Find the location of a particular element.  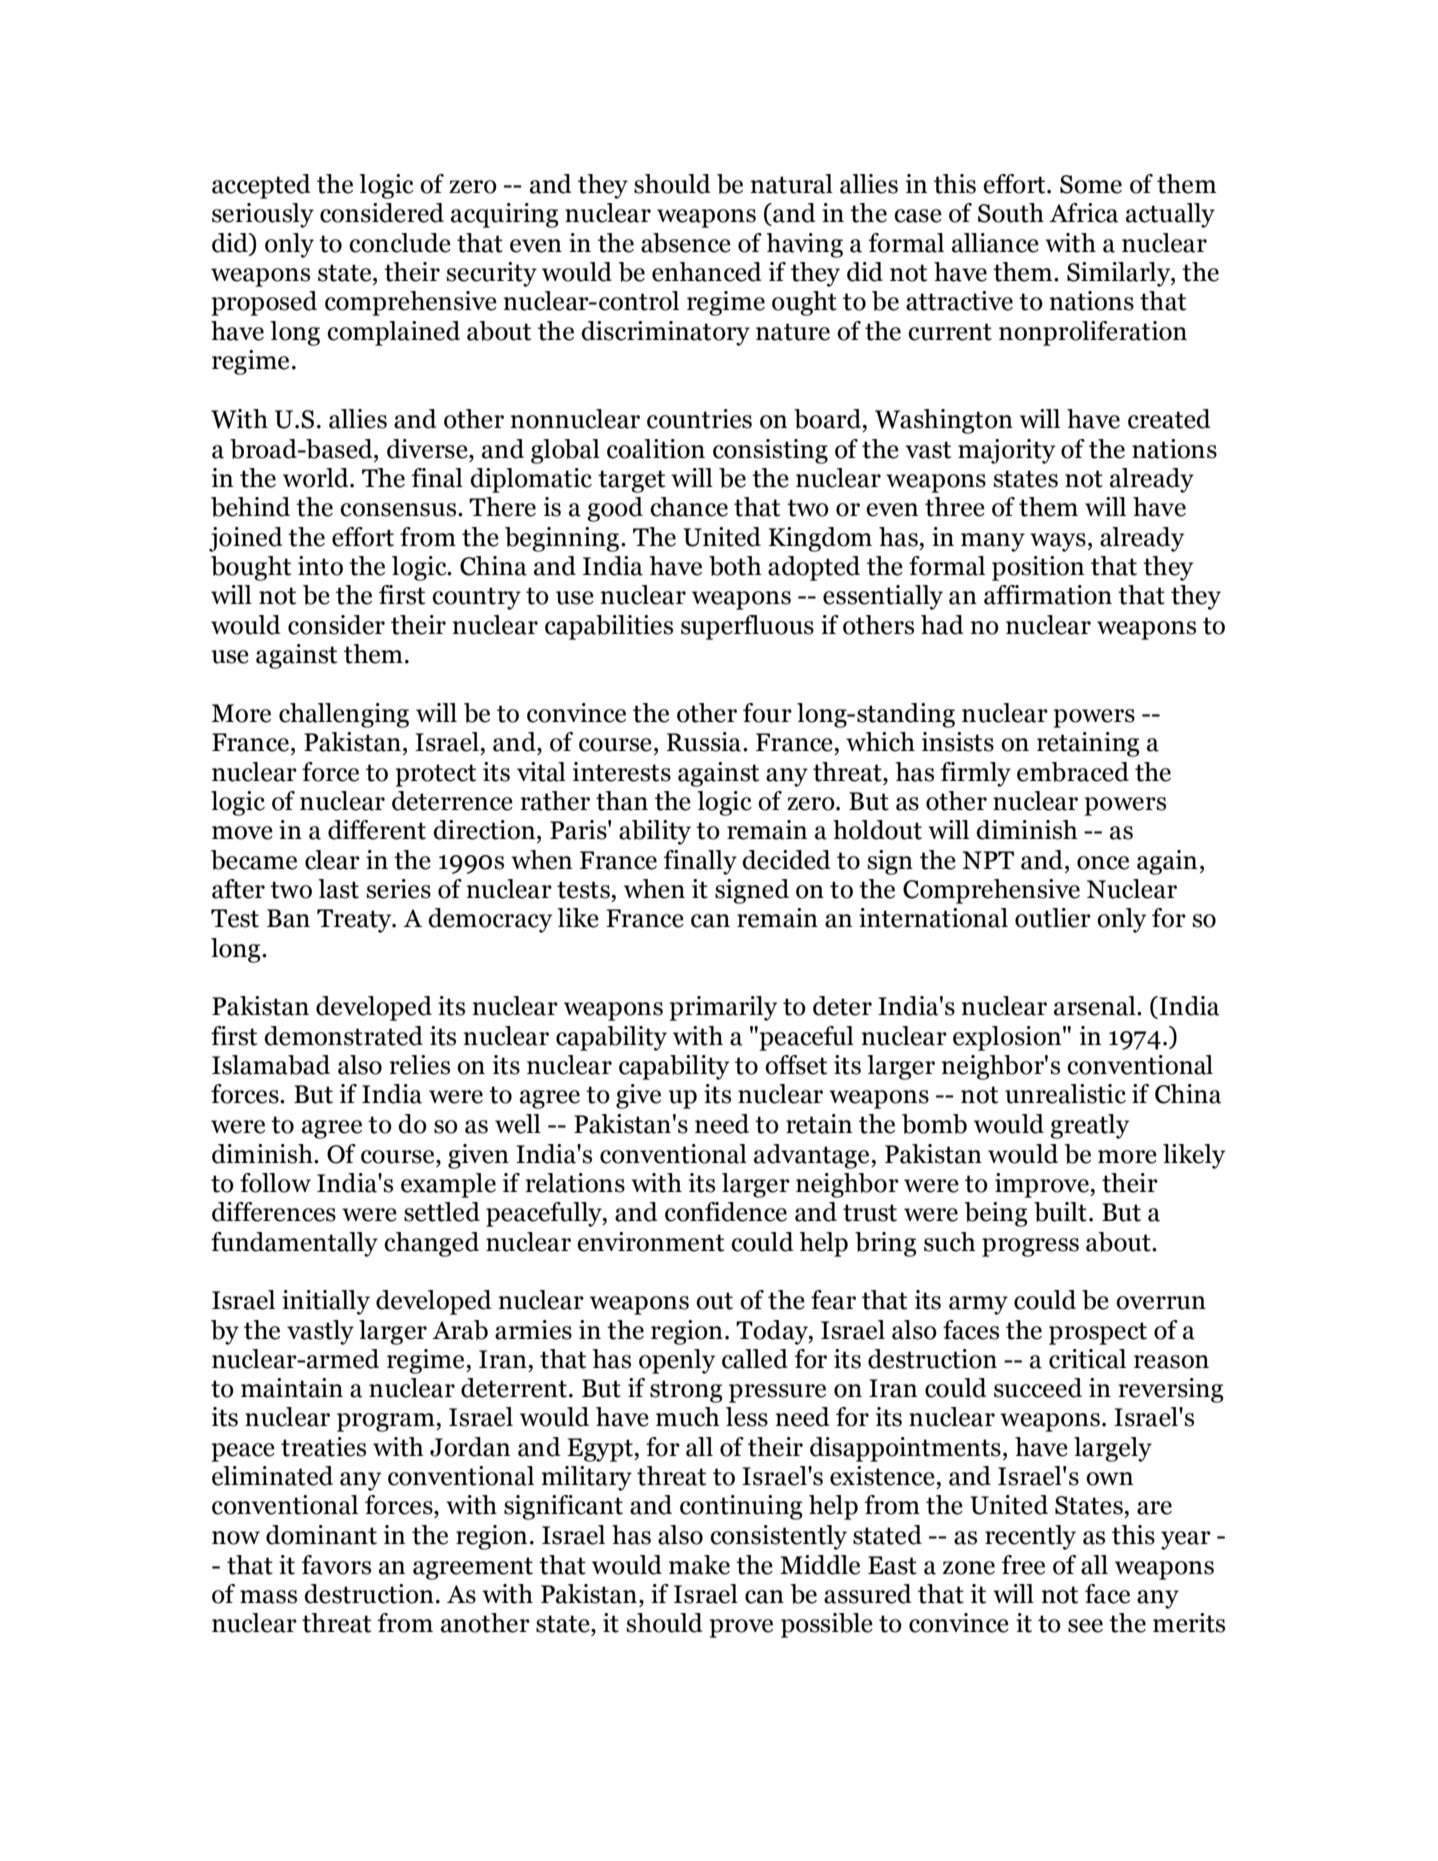

make is located at coordinates (699, 1565).
